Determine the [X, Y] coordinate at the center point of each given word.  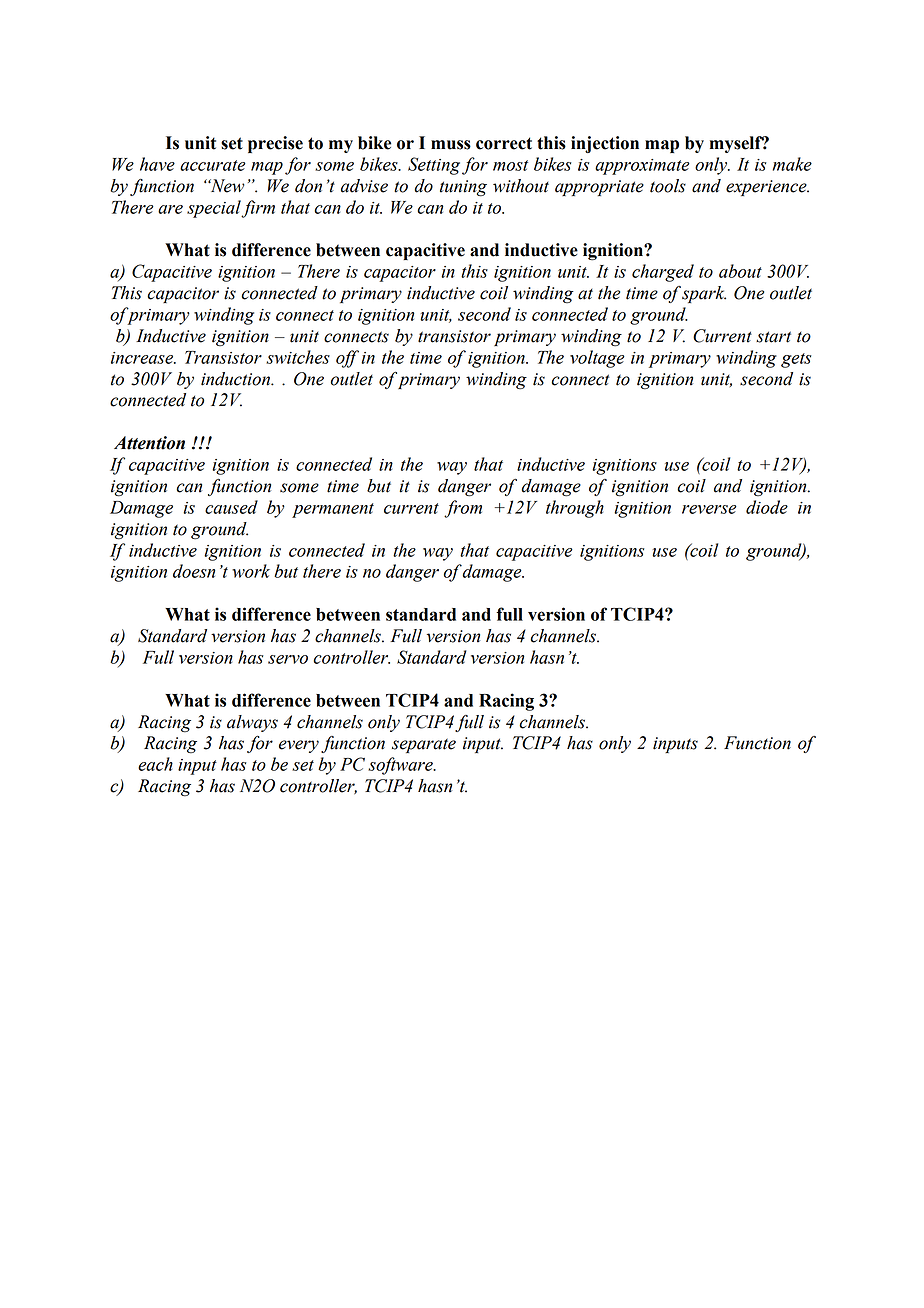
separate [424, 745]
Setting [434, 166]
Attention [149, 443]
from [463, 509]
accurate [213, 165]
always [252, 723]
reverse [709, 509]
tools [668, 186]
